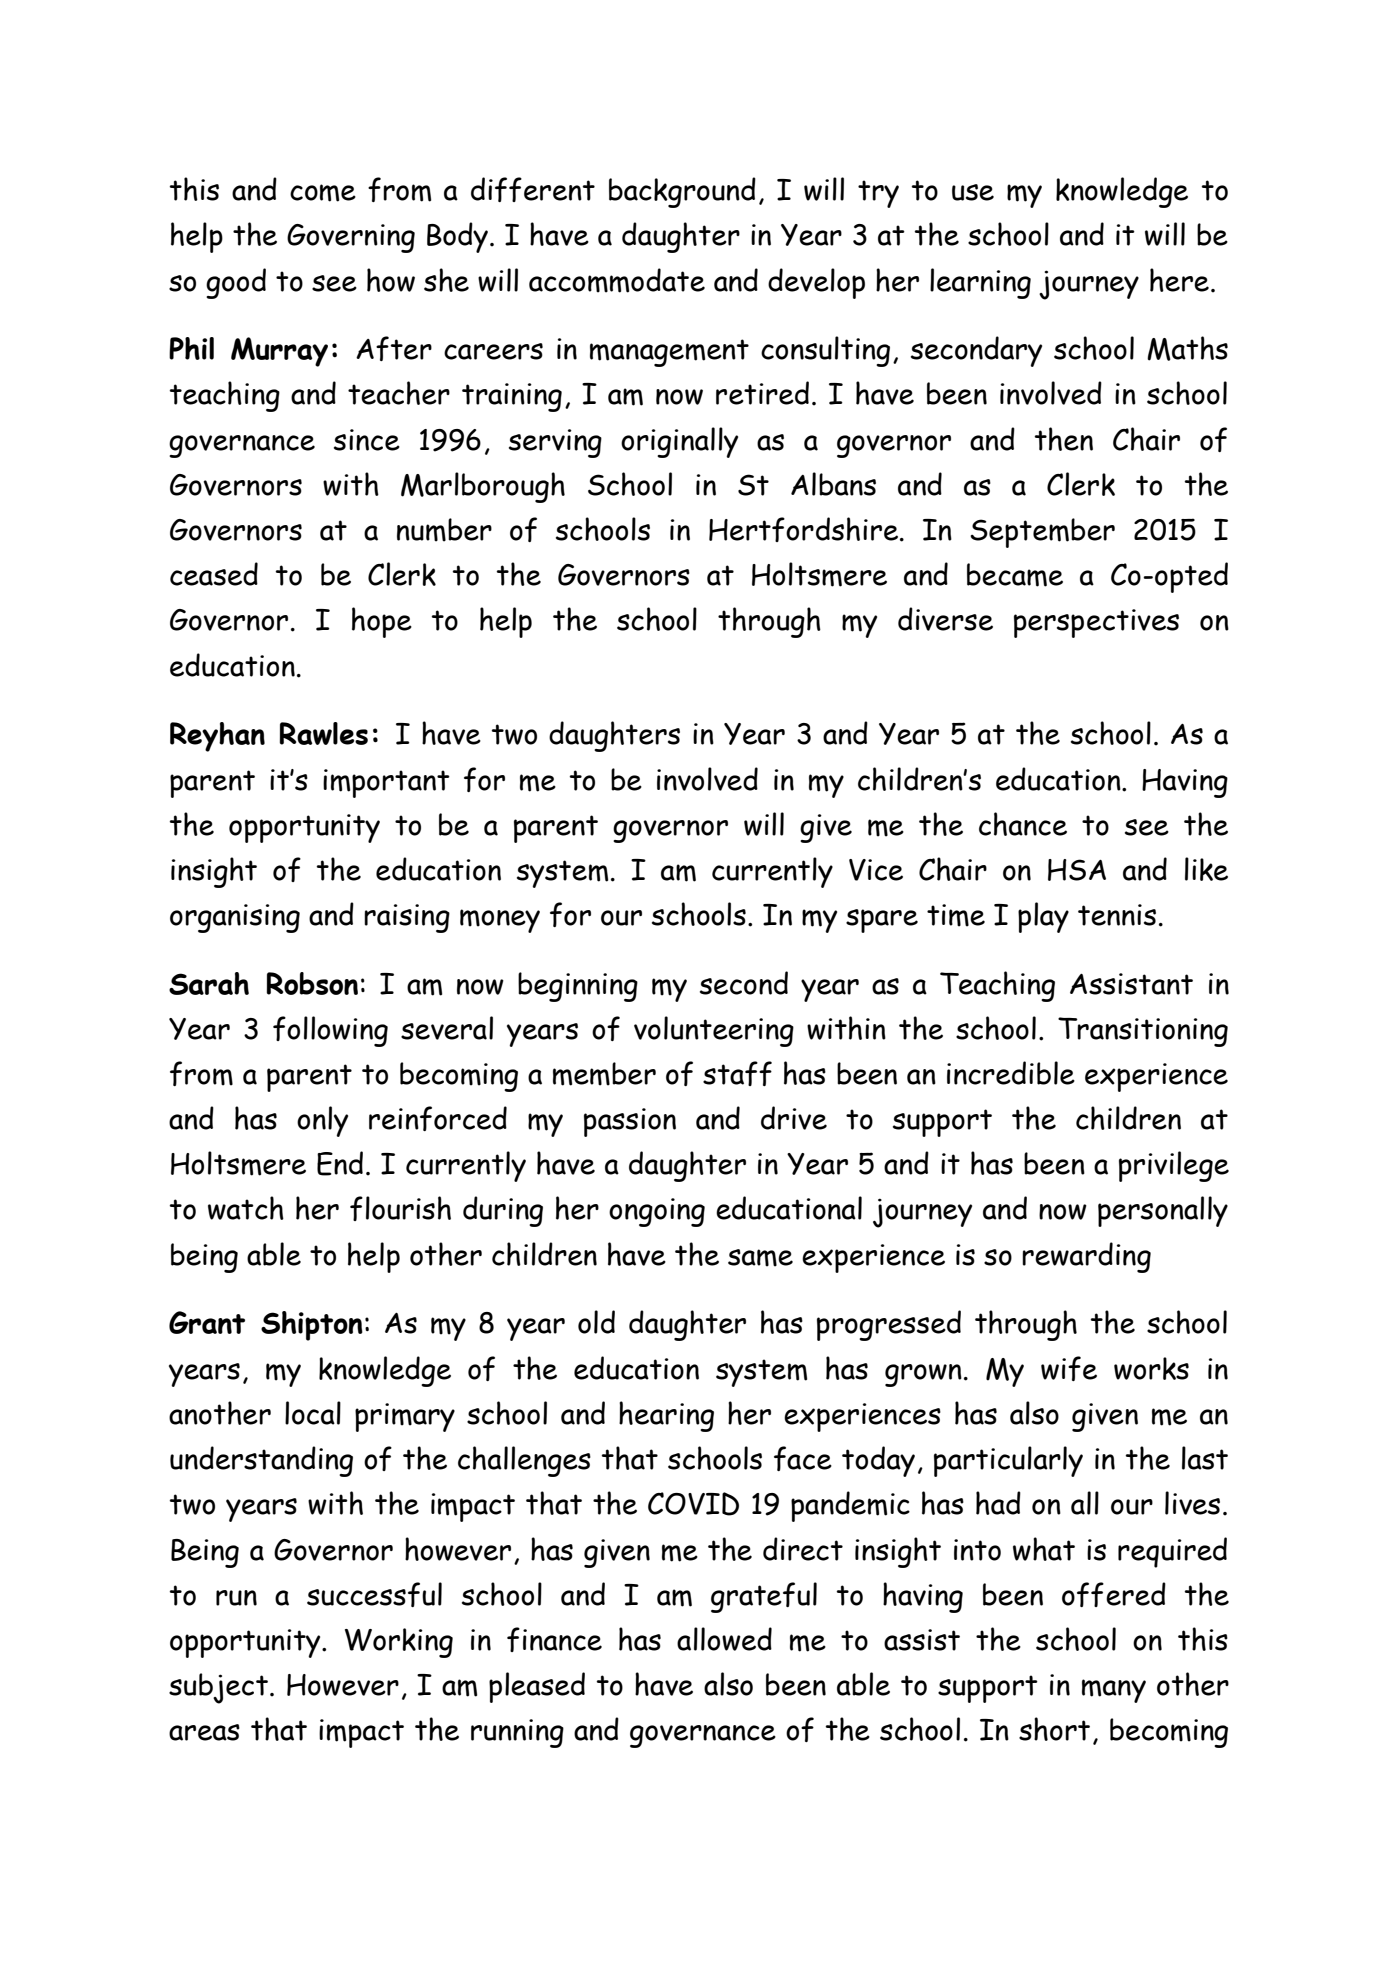 The width and height of the screenshot is (1398, 1978). Describe the element at coordinates (666, 1416) in the screenshot. I see `hearing` at that location.
